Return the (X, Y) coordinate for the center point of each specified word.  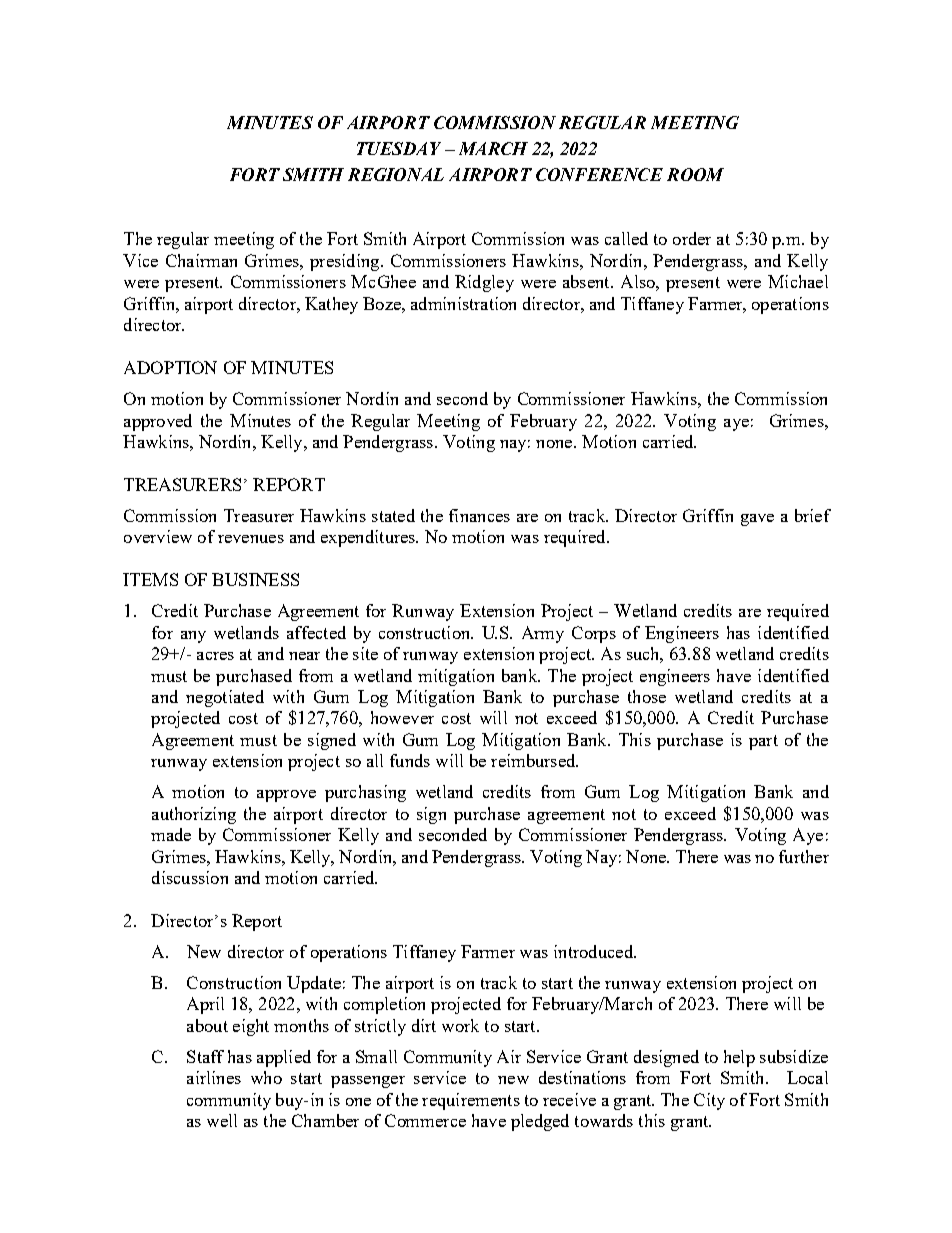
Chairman (201, 260)
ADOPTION (170, 367)
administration (463, 303)
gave (757, 520)
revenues (251, 539)
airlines (214, 1077)
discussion (190, 877)
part (763, 742)
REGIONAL (396, 174)
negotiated (225, 698)
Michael (798, 281)
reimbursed (534, 760)
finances (479, 515)
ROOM (695, 174)
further (804, 856)
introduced (594, 951)
